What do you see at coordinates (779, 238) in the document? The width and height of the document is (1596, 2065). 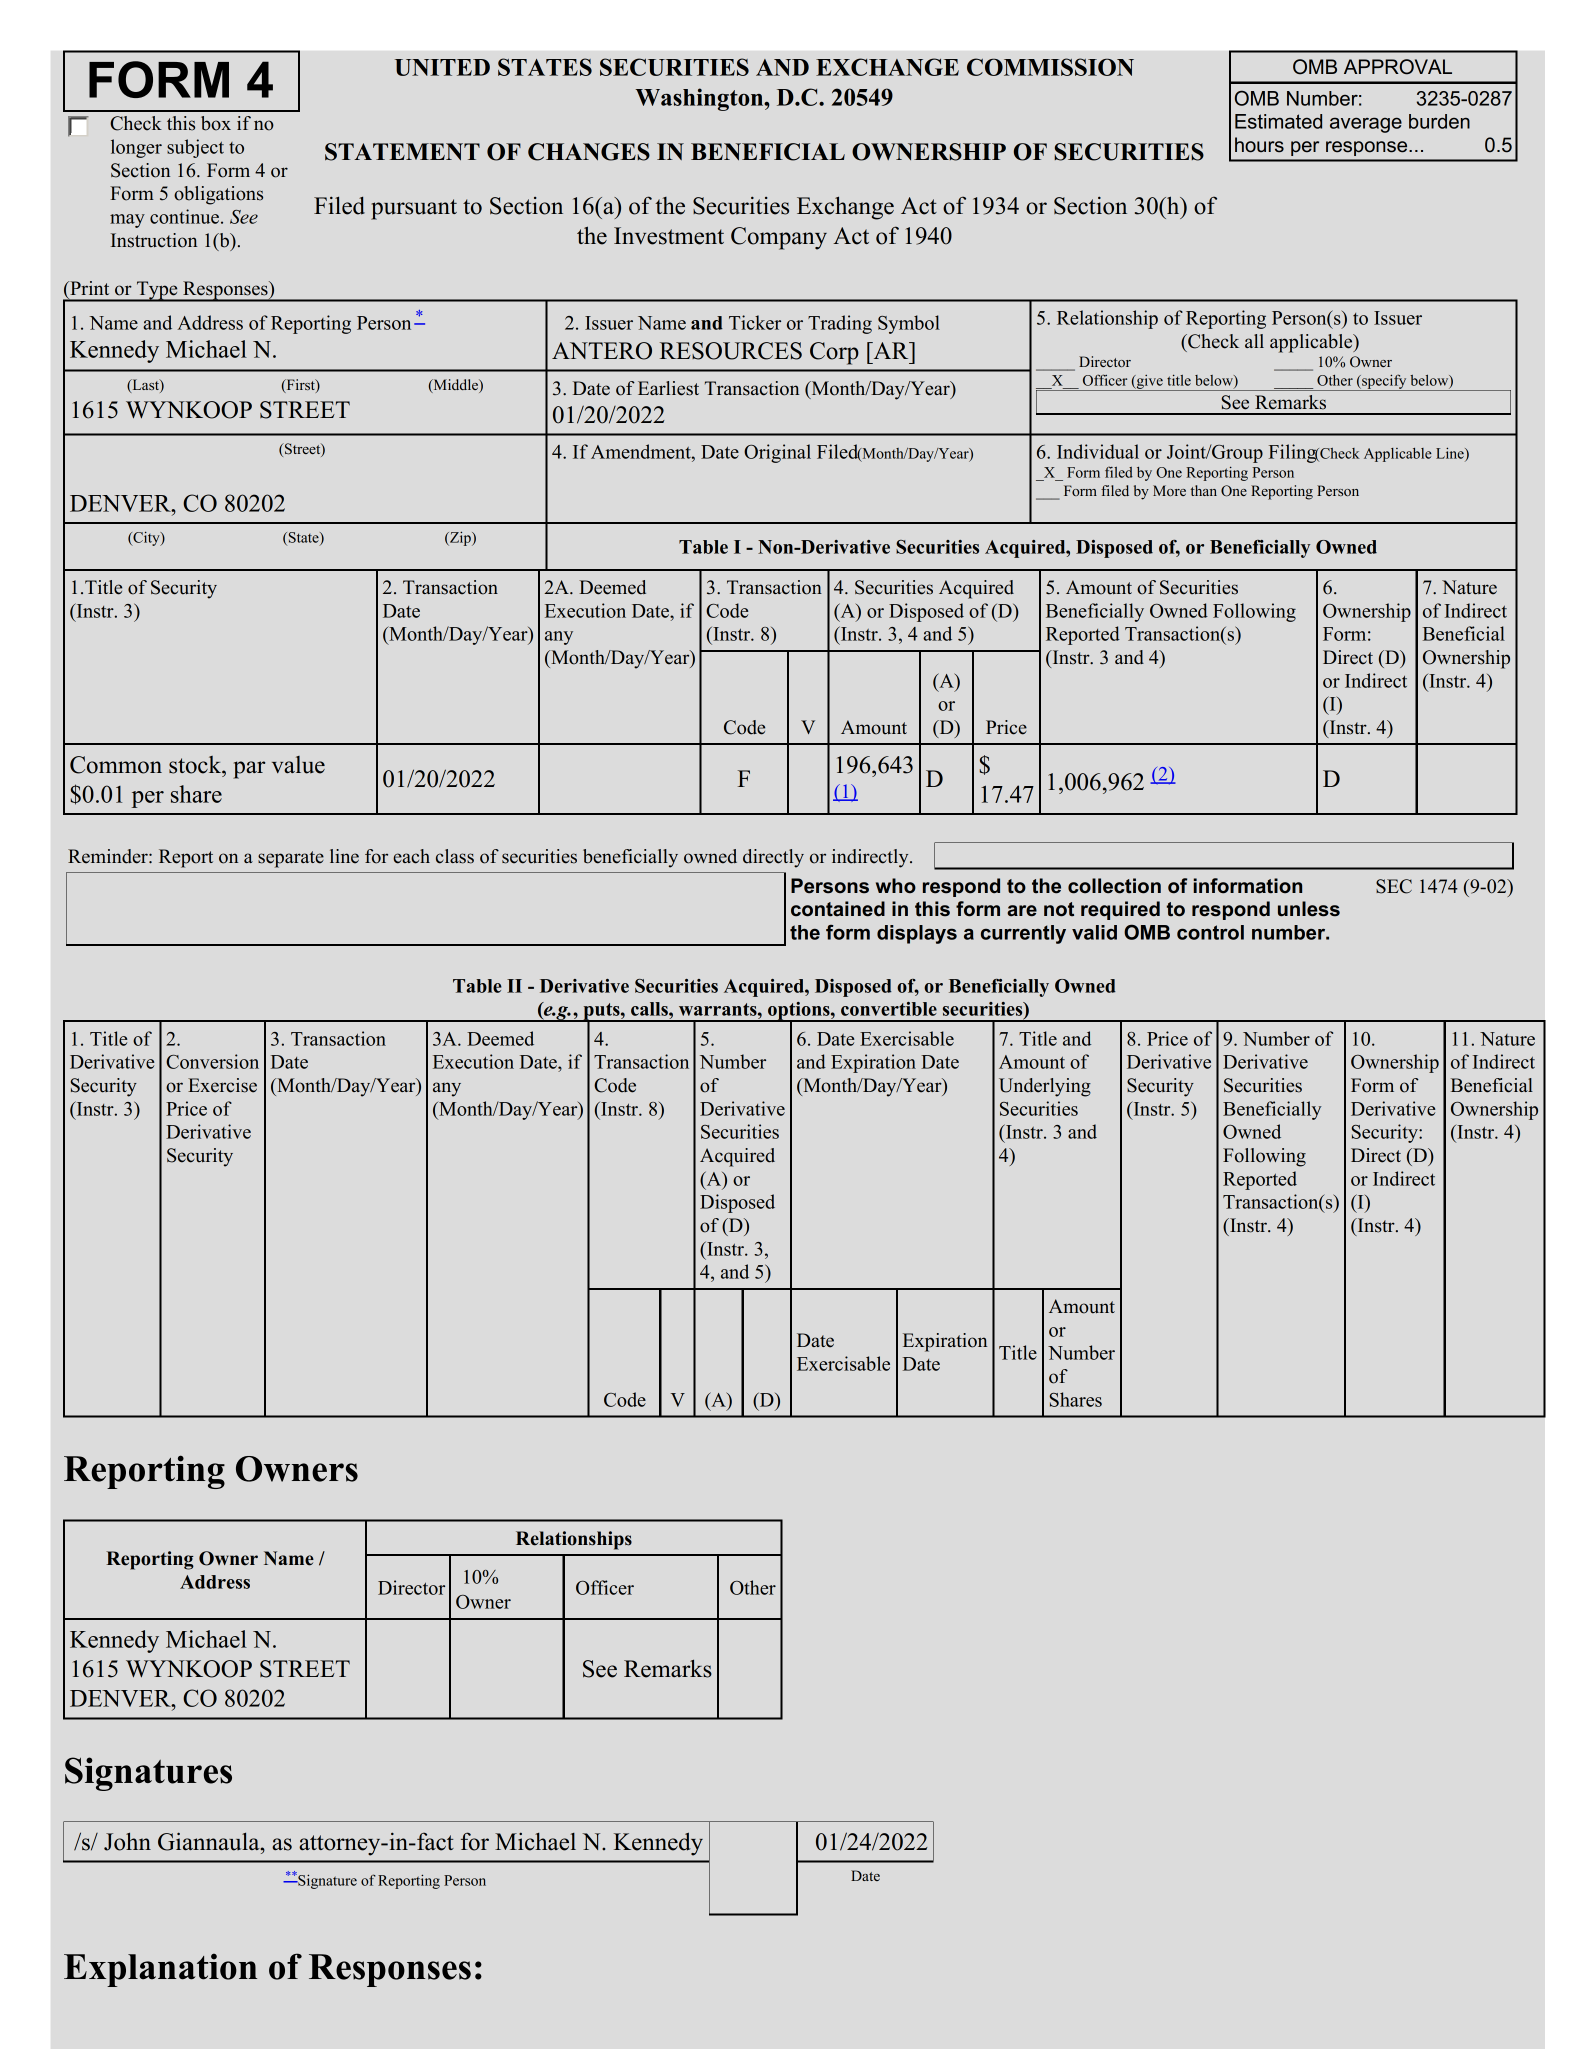 I see `Company` at bounding box center [779, 238].
